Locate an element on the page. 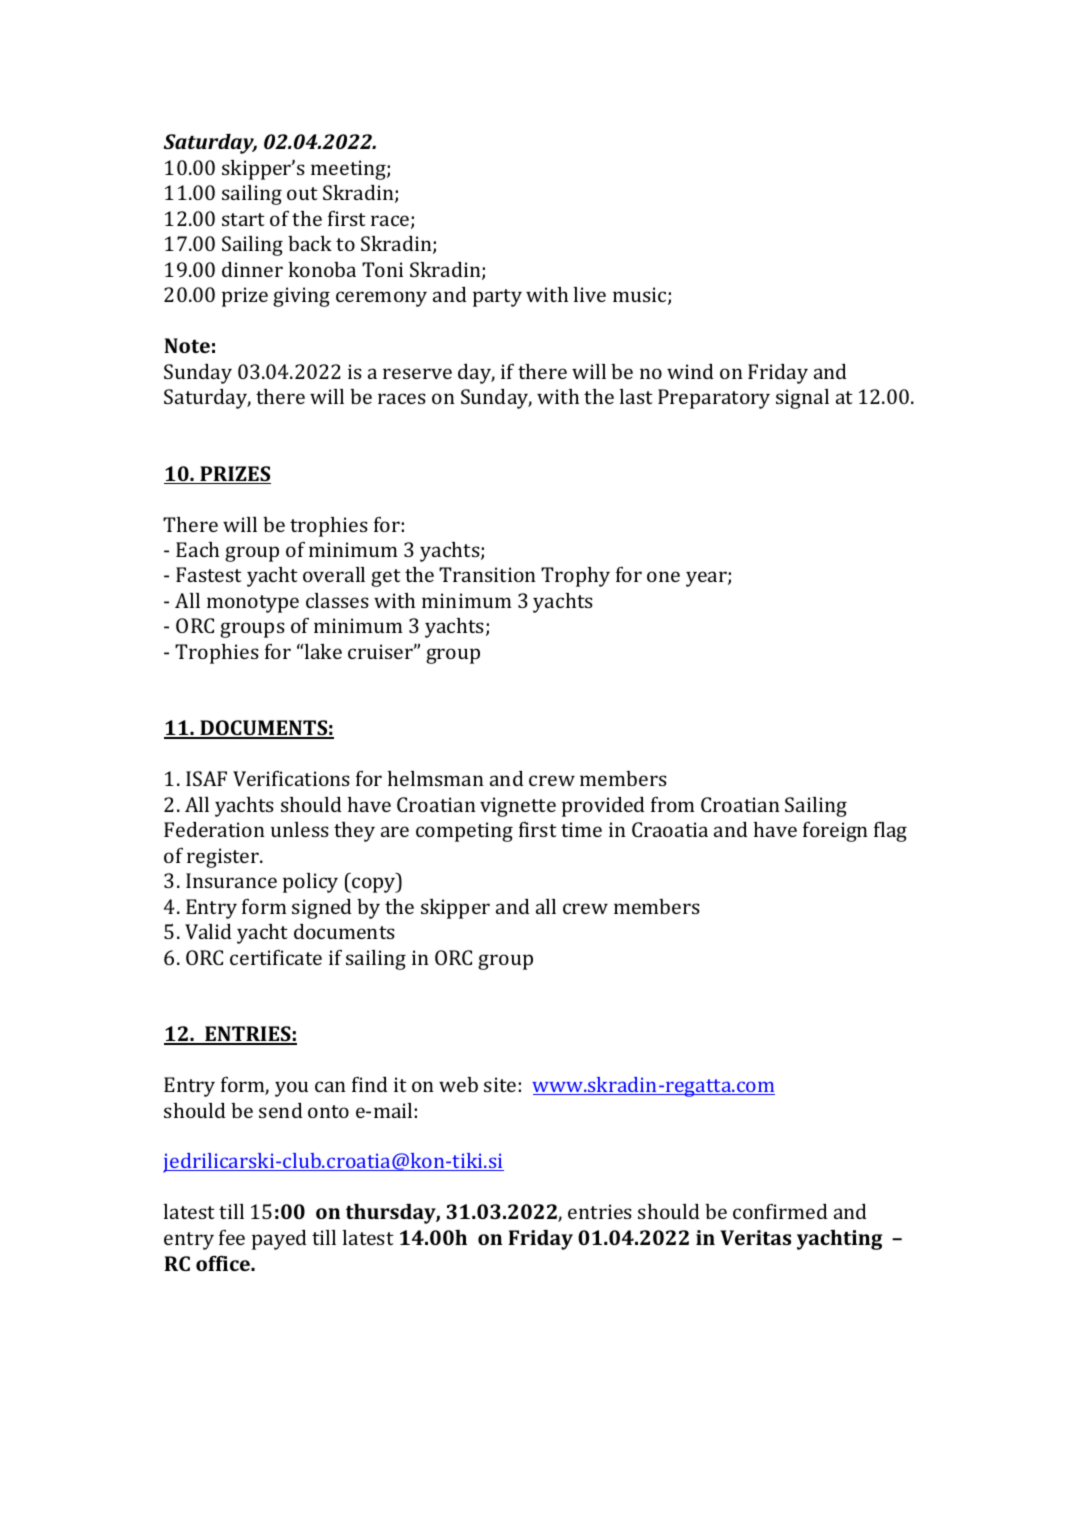 The height and width of the document is (1525, 1078). site is located at coordinates (500, 1084).
